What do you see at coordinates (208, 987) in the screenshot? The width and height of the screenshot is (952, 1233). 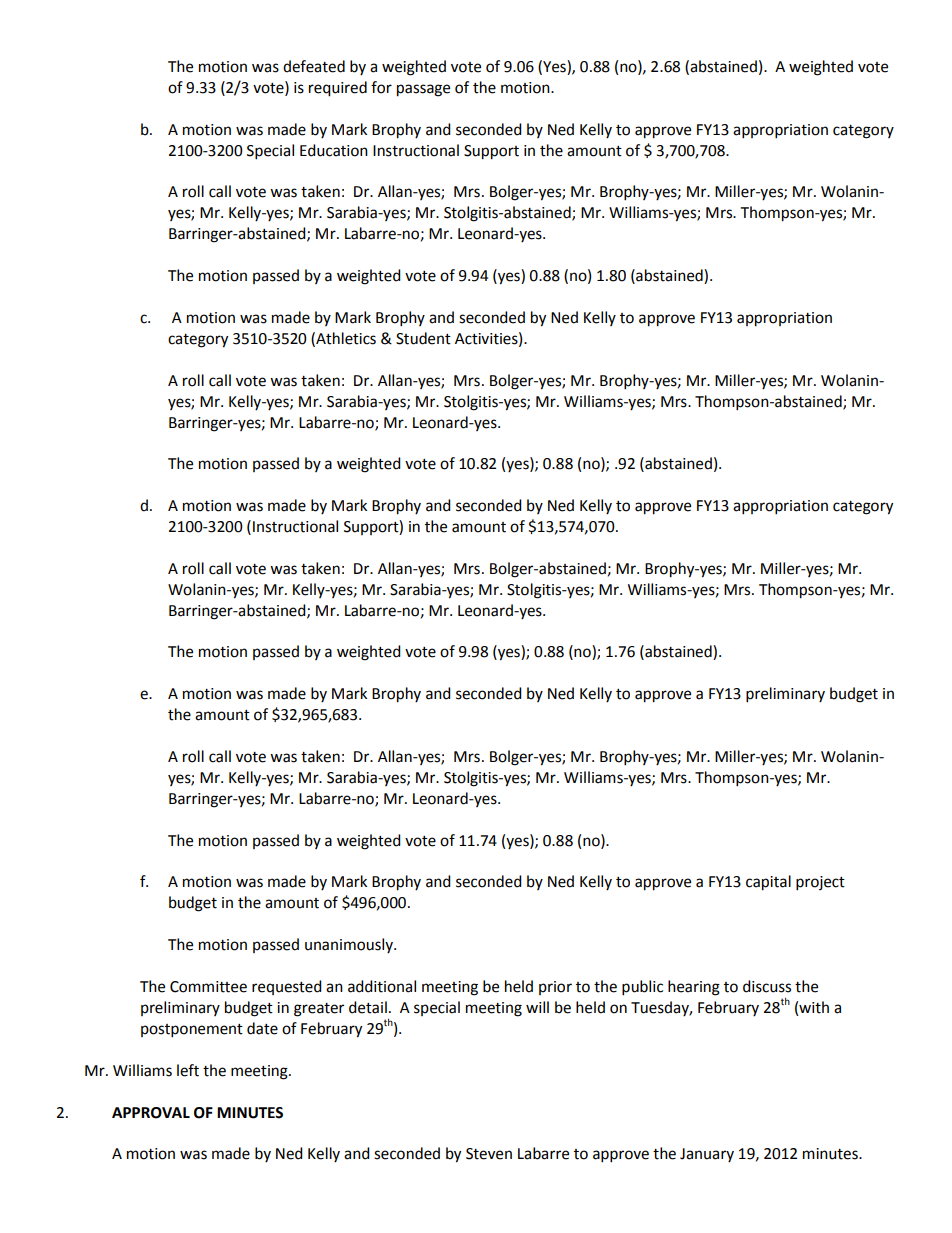 I see `Committee` at bounding box center [208, 987].
